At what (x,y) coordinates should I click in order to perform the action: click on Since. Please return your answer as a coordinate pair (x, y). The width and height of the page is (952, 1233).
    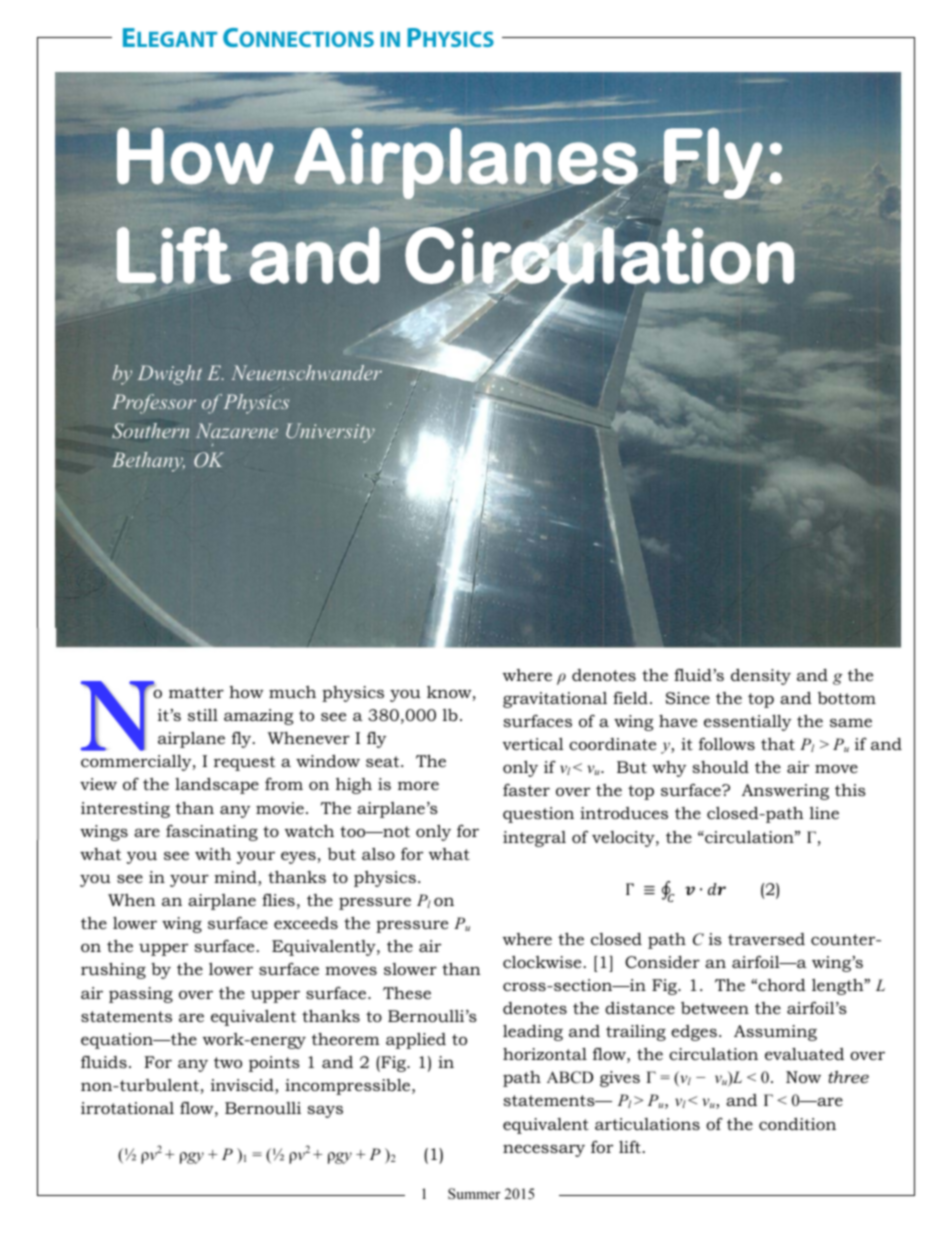
    Looking at the image, I should click on (688, 698).
